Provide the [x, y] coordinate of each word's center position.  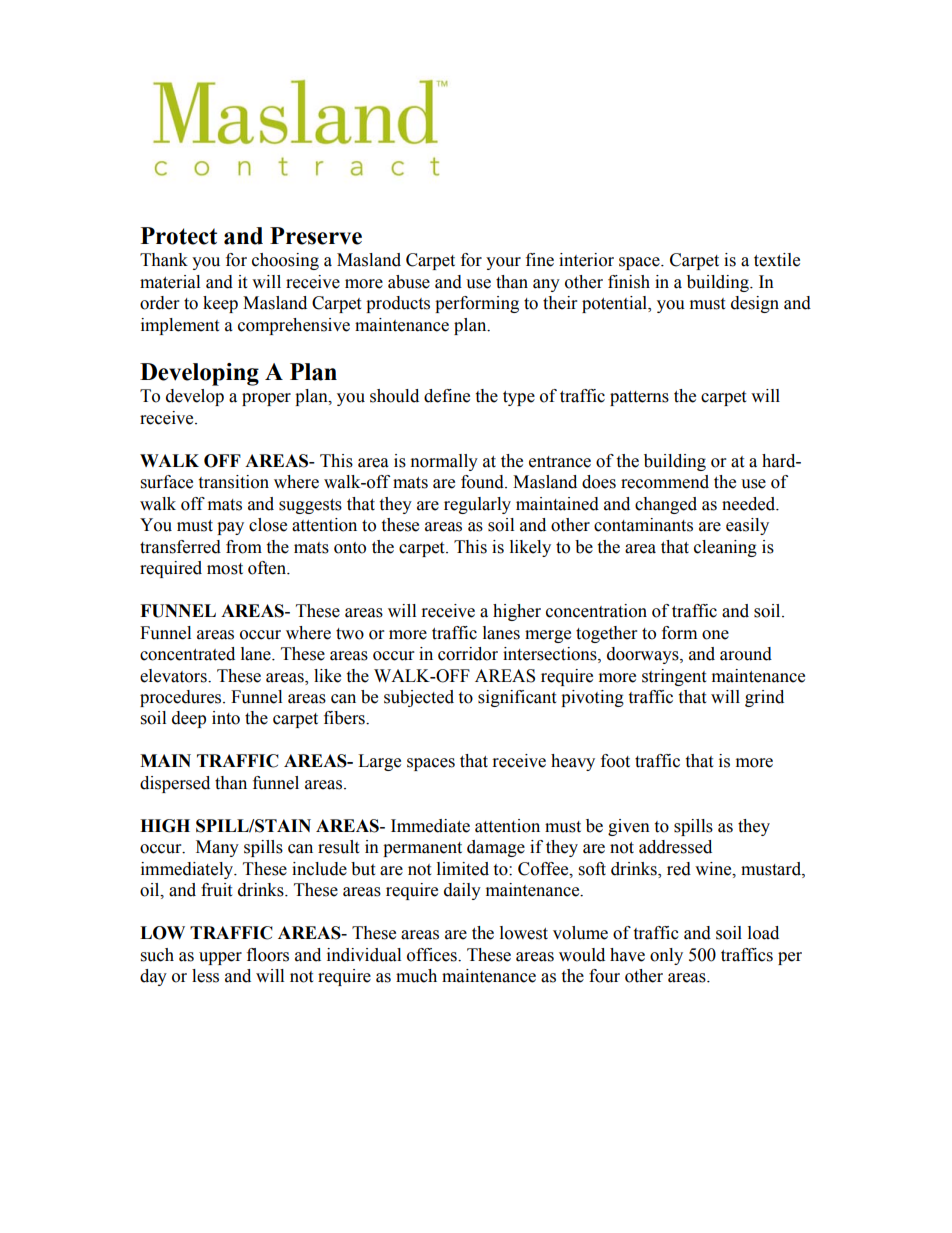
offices [433, 955]
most [225, 569]
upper [220, 958]
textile [777, 260]
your [503, 263]
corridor [468, 654]
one [715, 635]
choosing [285, 261]
